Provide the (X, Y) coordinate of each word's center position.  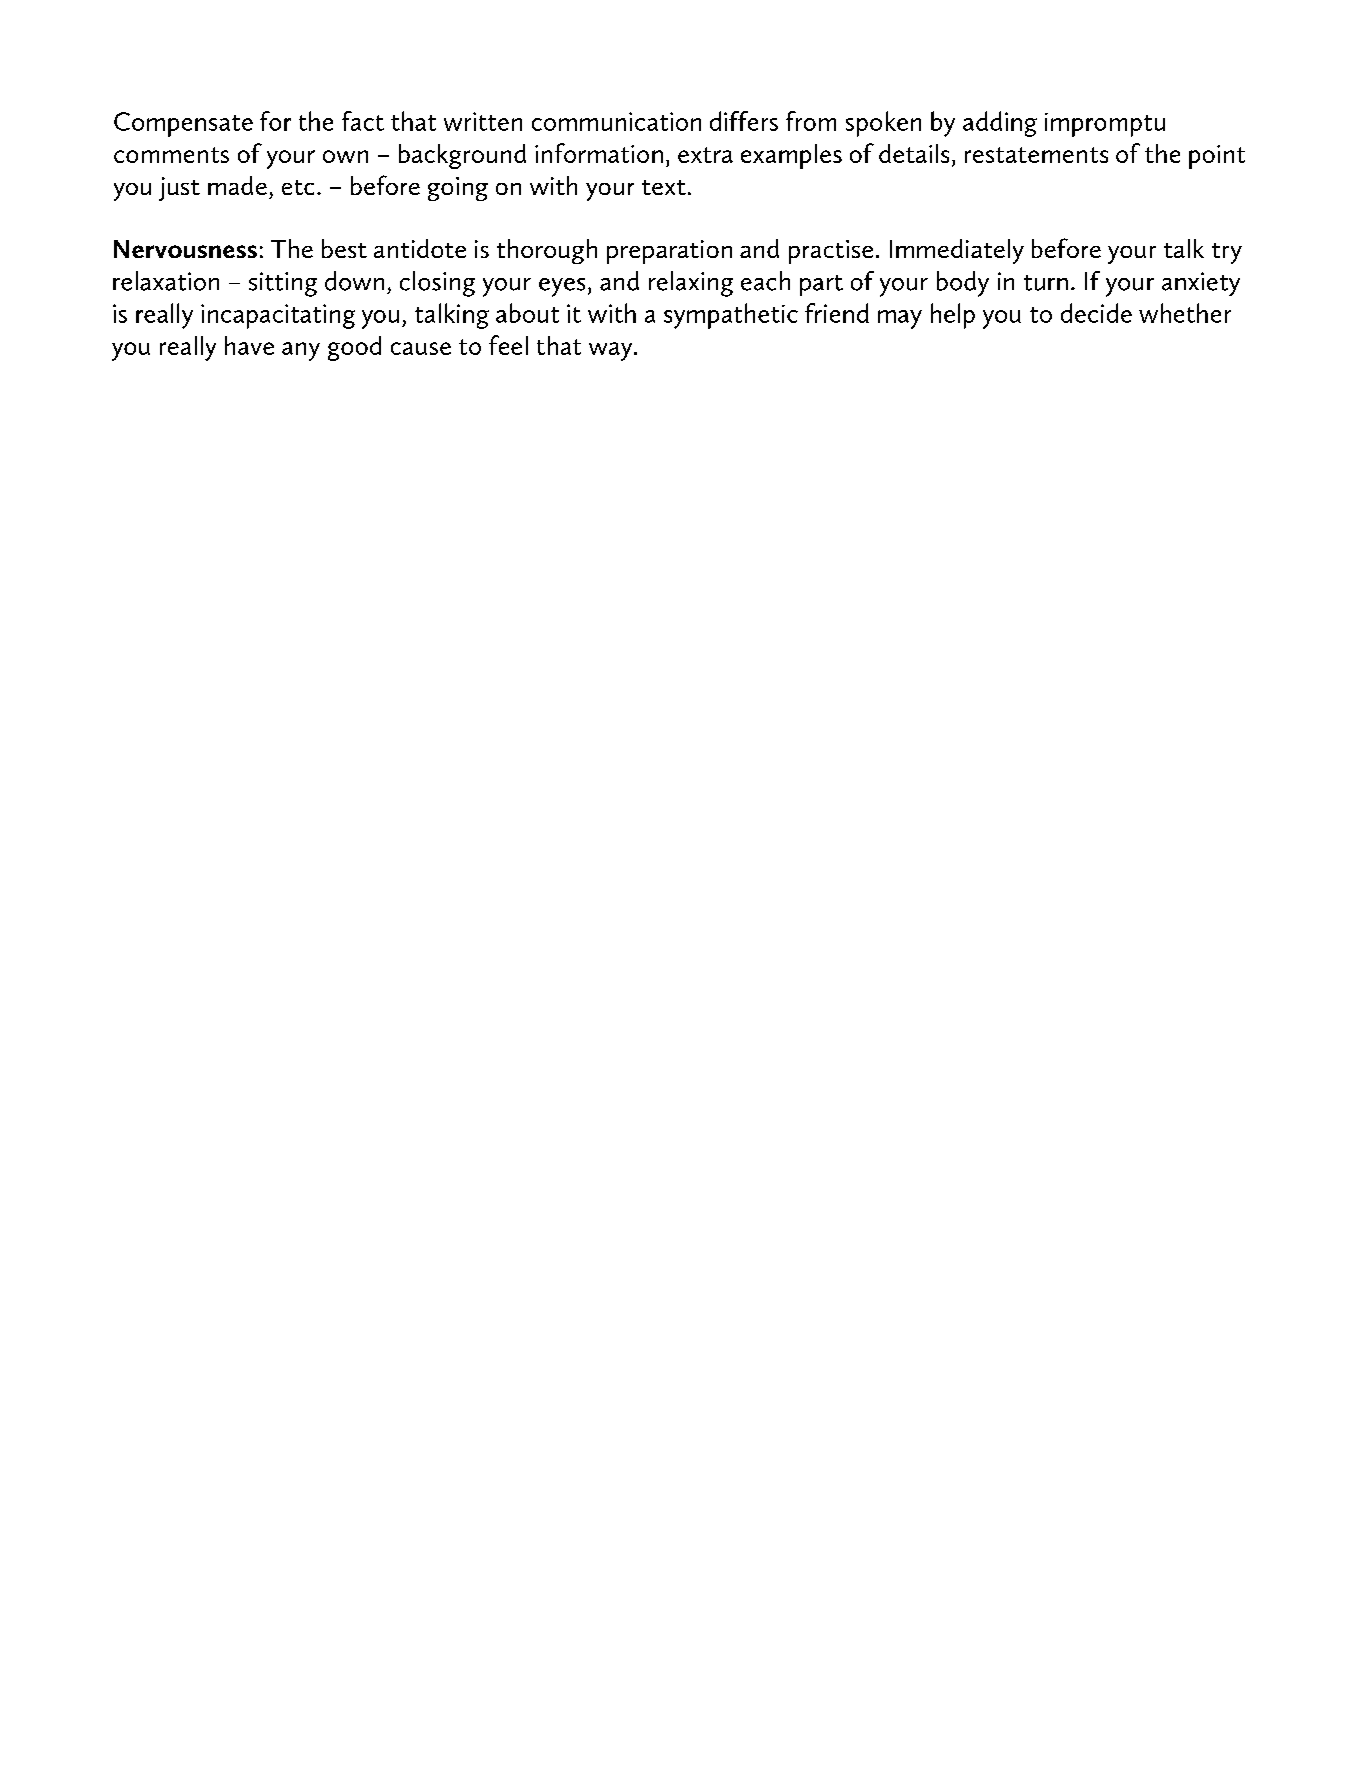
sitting (283, 284)
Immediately (957, 251)
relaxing (691, 284)
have (249, 345)
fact (363, 121)
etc (298, 187)
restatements (1036, 155)
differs (744, 121)
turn (1046, 283)
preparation (669, 252)
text (664, 187)
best (344, 248)
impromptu (1105, 125)
